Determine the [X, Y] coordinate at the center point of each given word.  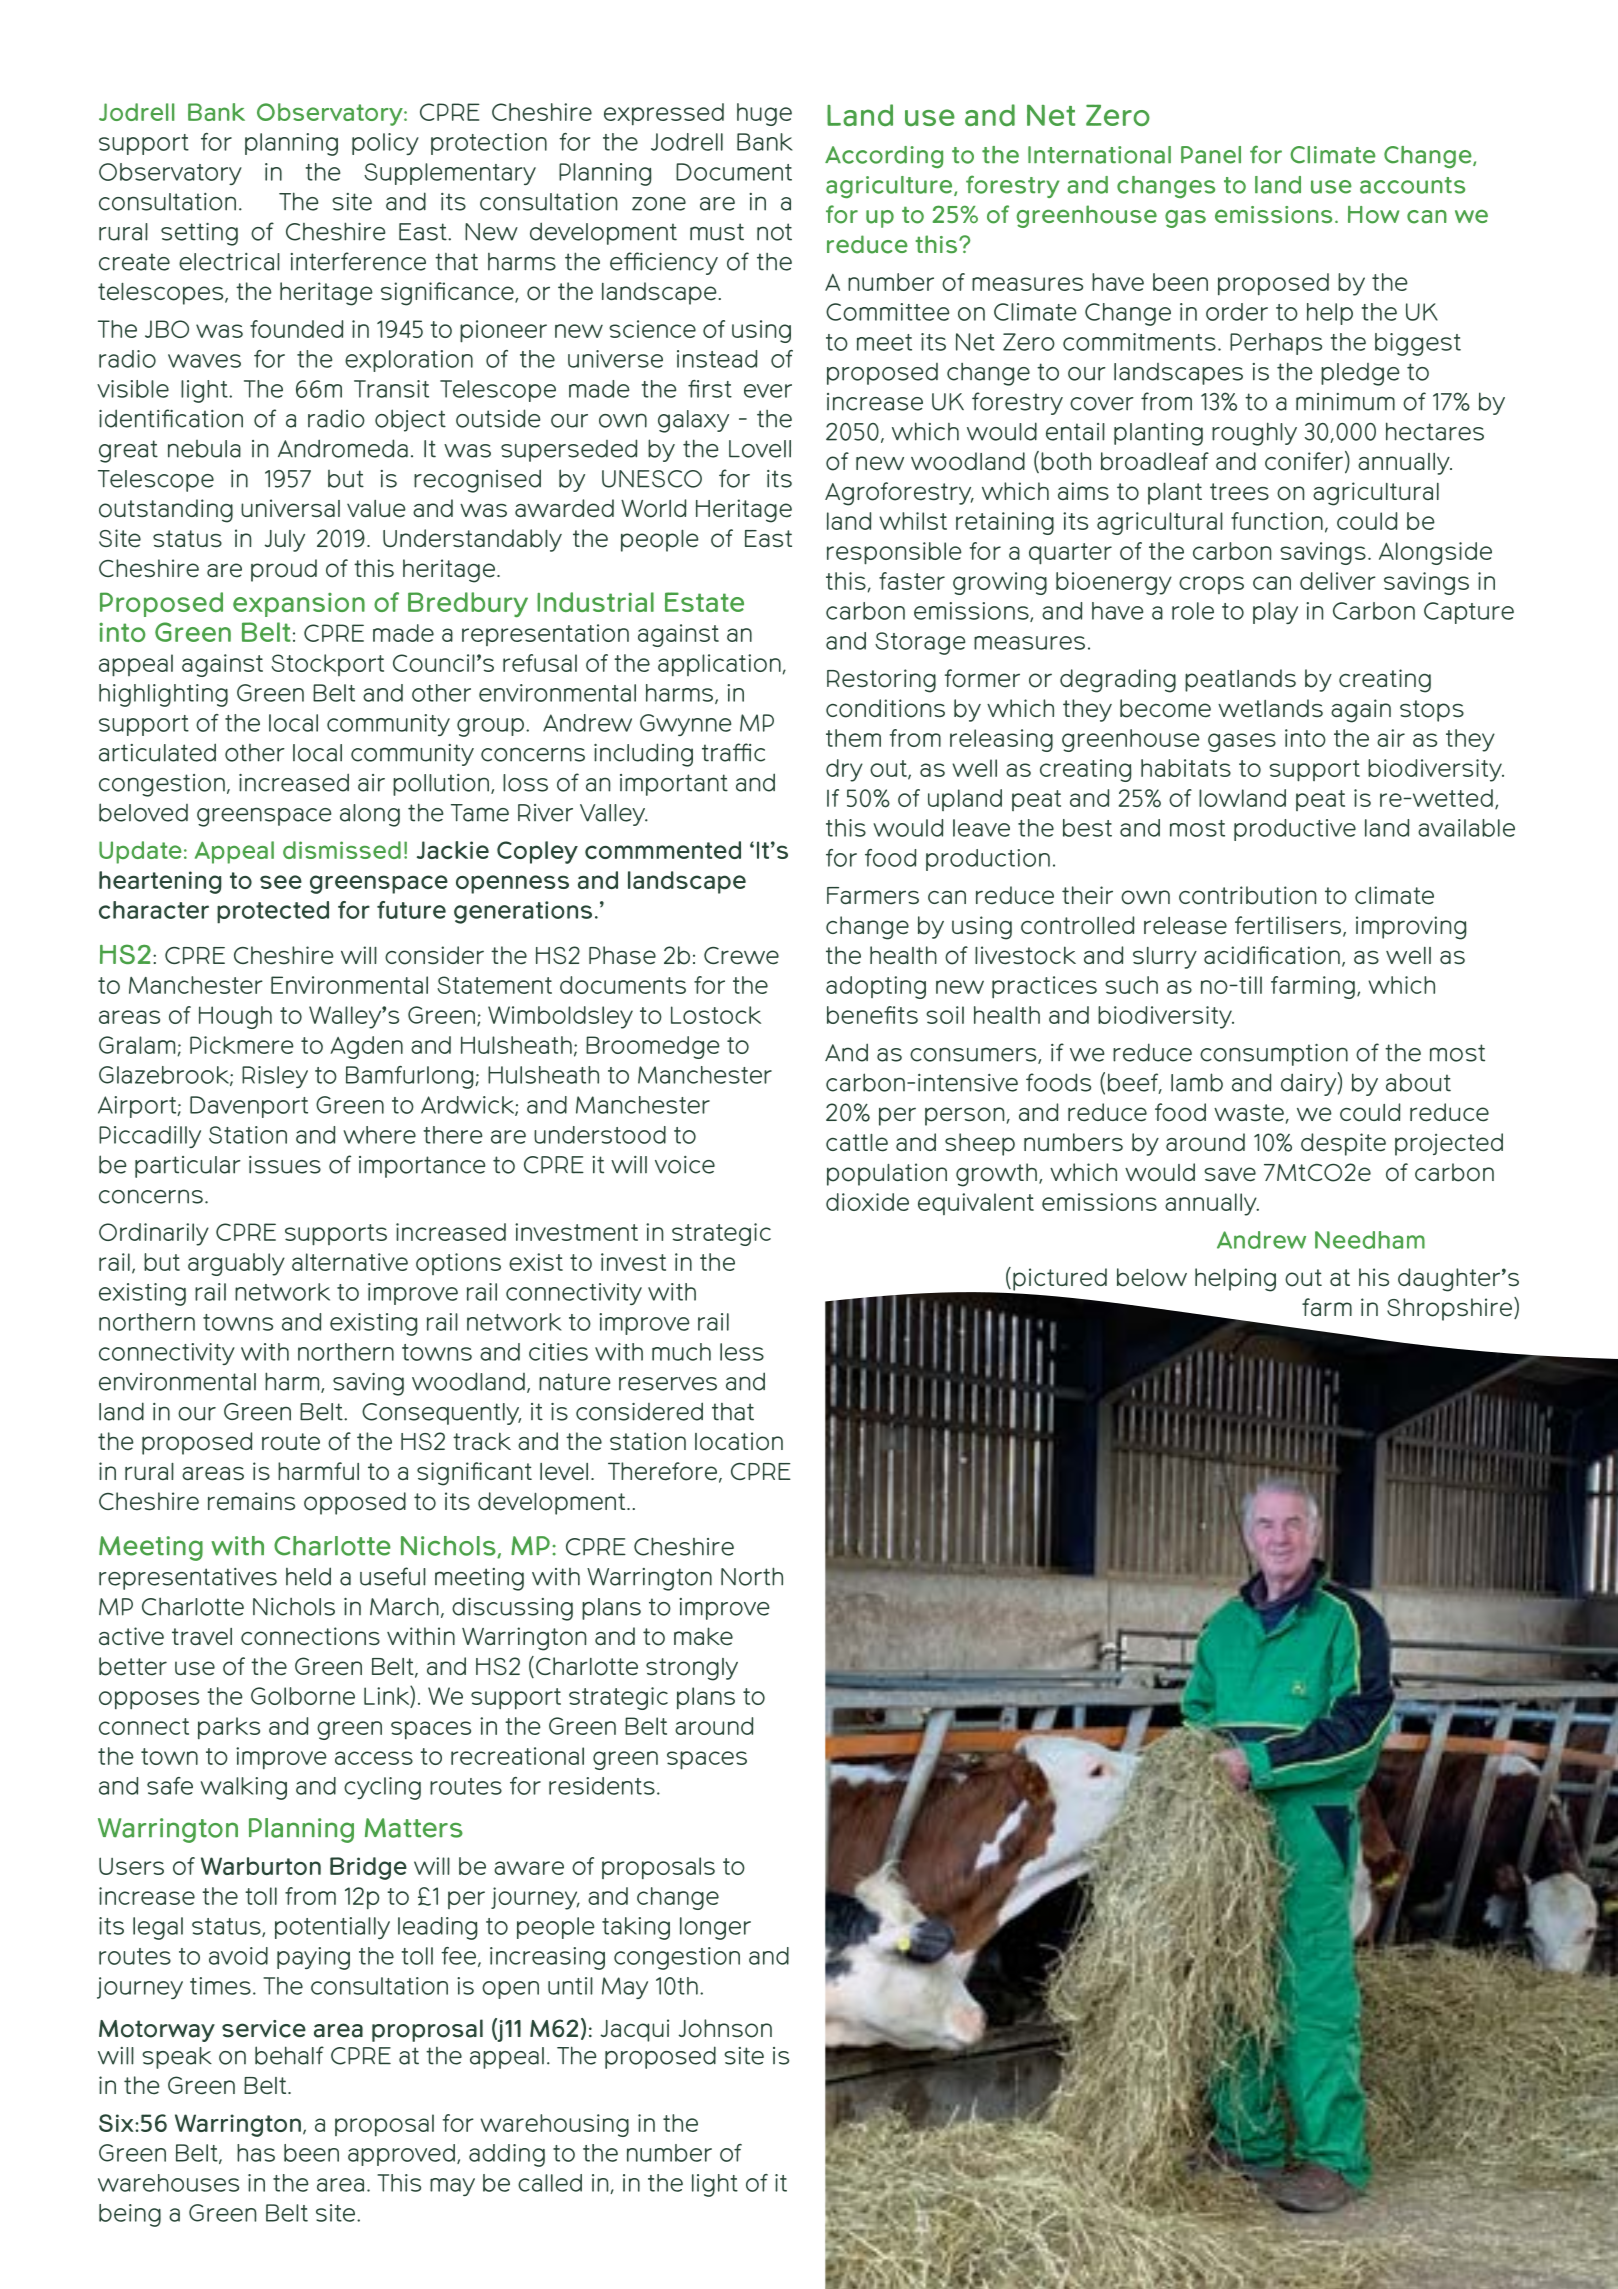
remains [251, 1501]
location [739, 1441]
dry [844, 770]
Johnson [725, 2028]
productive [1295, 830]
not [774, 232]
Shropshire [1451, 1309]
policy [385, 144]
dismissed [342, 850]
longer [715, 1928]
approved [403, 2155]
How [1373, 215]
